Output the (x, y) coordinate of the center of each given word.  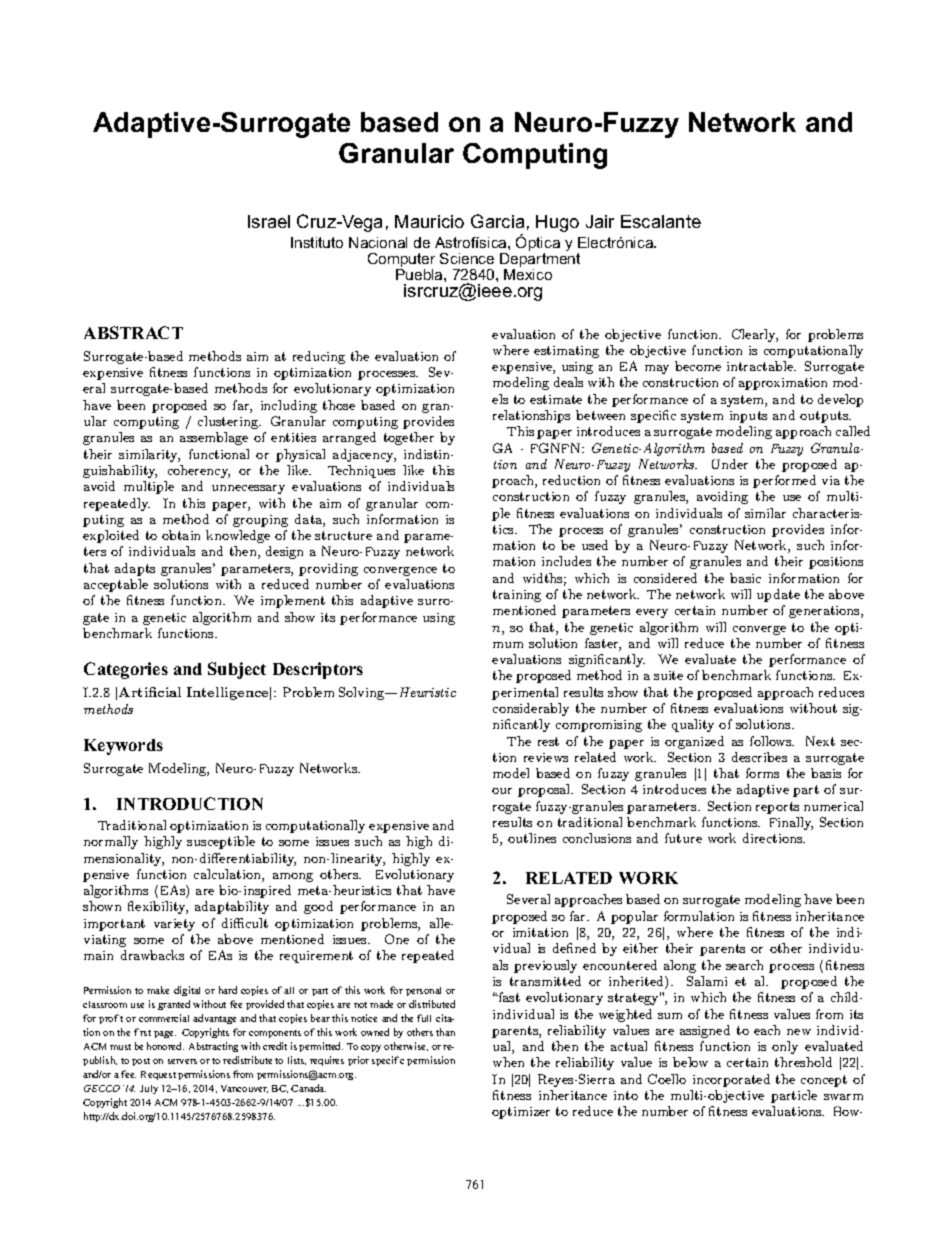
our (502, 791)
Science (467, 258)
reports (777, 808)
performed (784, 481)
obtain (181, 535)
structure (343, 535)
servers (182, 1061)
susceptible (221, 842)
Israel (269, 221)
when (508, 1062)
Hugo (557, 223)
